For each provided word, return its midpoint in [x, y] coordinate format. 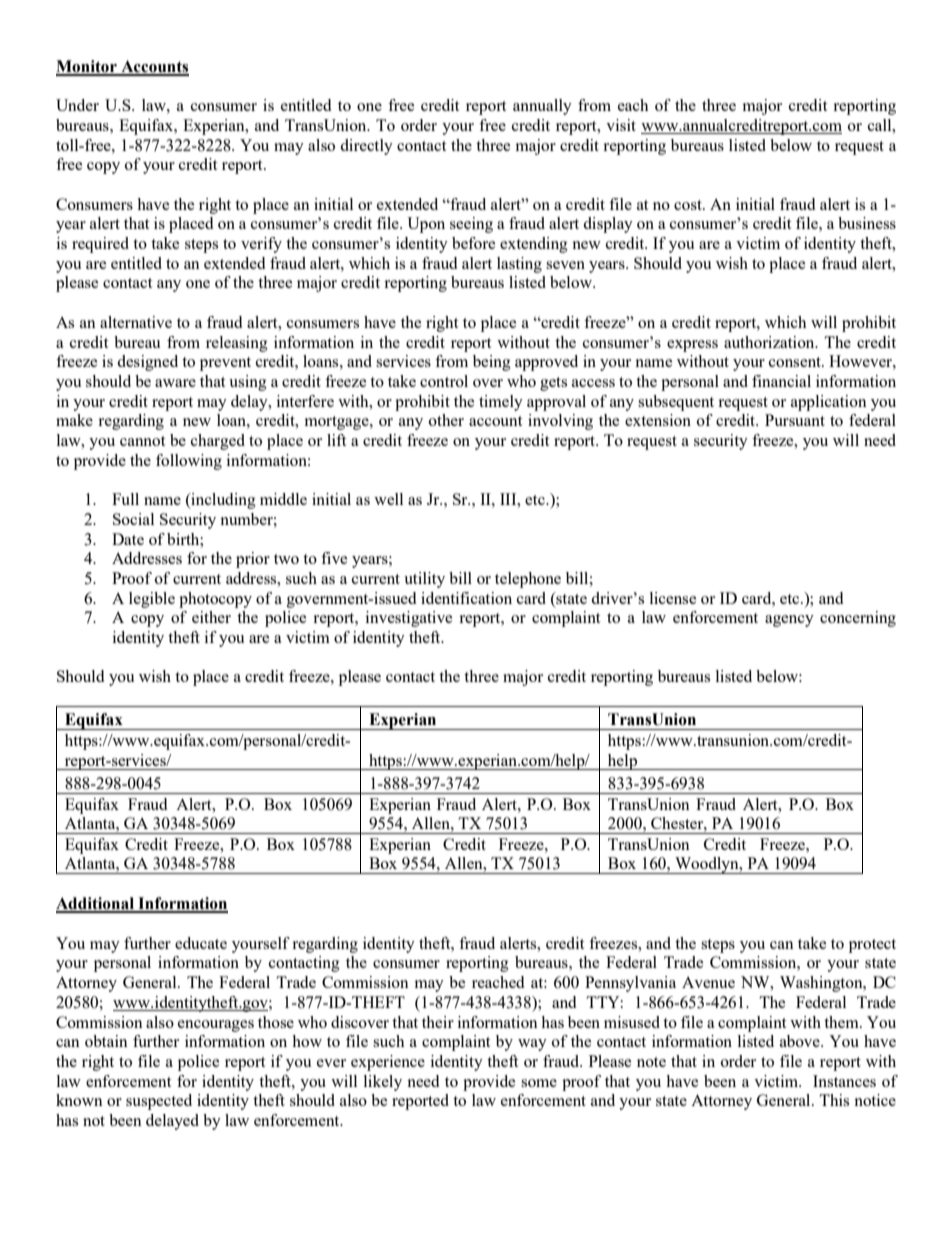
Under [77, 105]
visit [621, 125]
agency [789, 621]
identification [466, 598]
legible [152, 600]
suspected [159, 1102]
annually [542, 107]
